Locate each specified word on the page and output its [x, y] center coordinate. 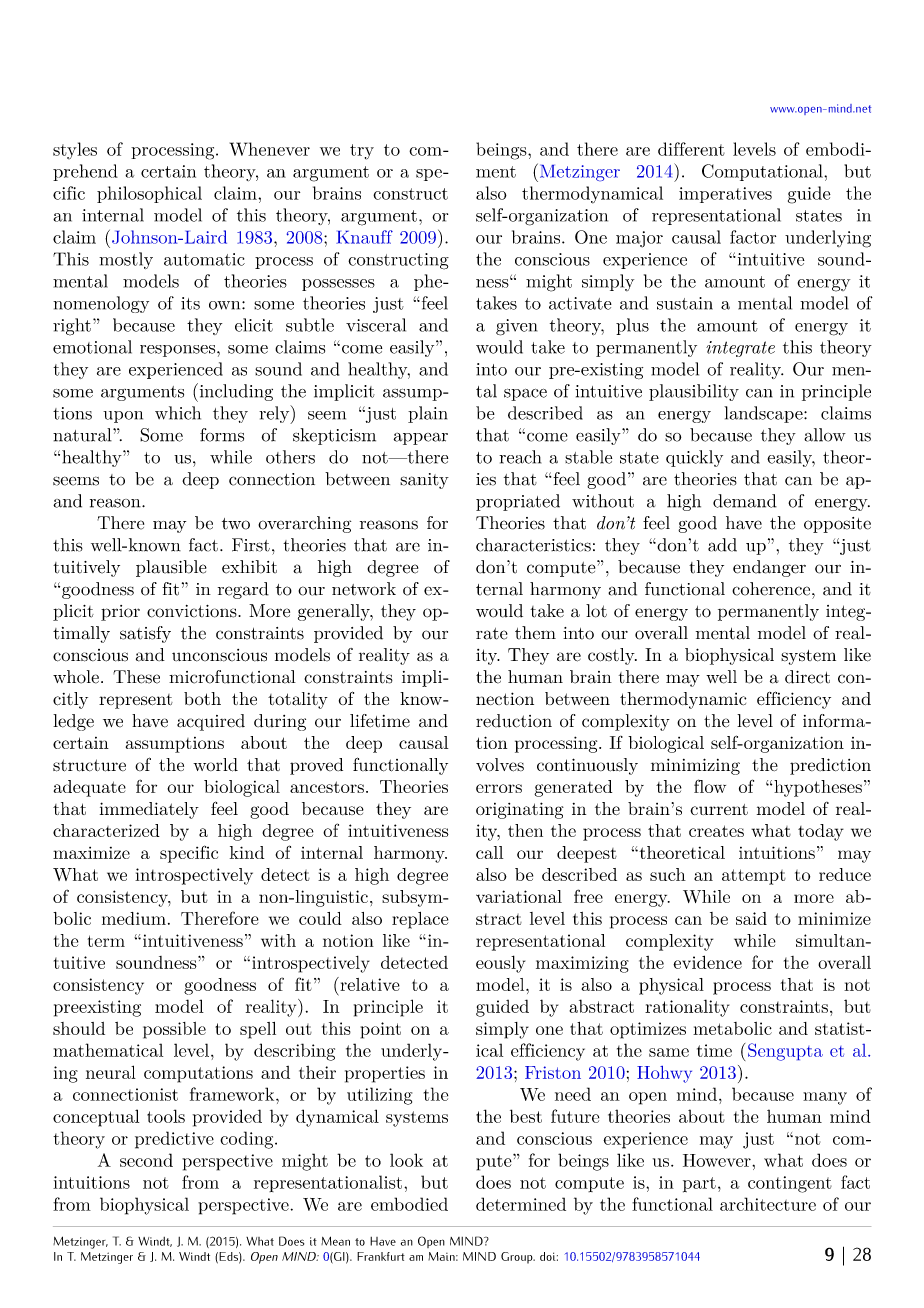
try [362, 152]
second [146, 1160]
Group [518, 1258]
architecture [768, 1204]
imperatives [725, 195]
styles [75, 150]
